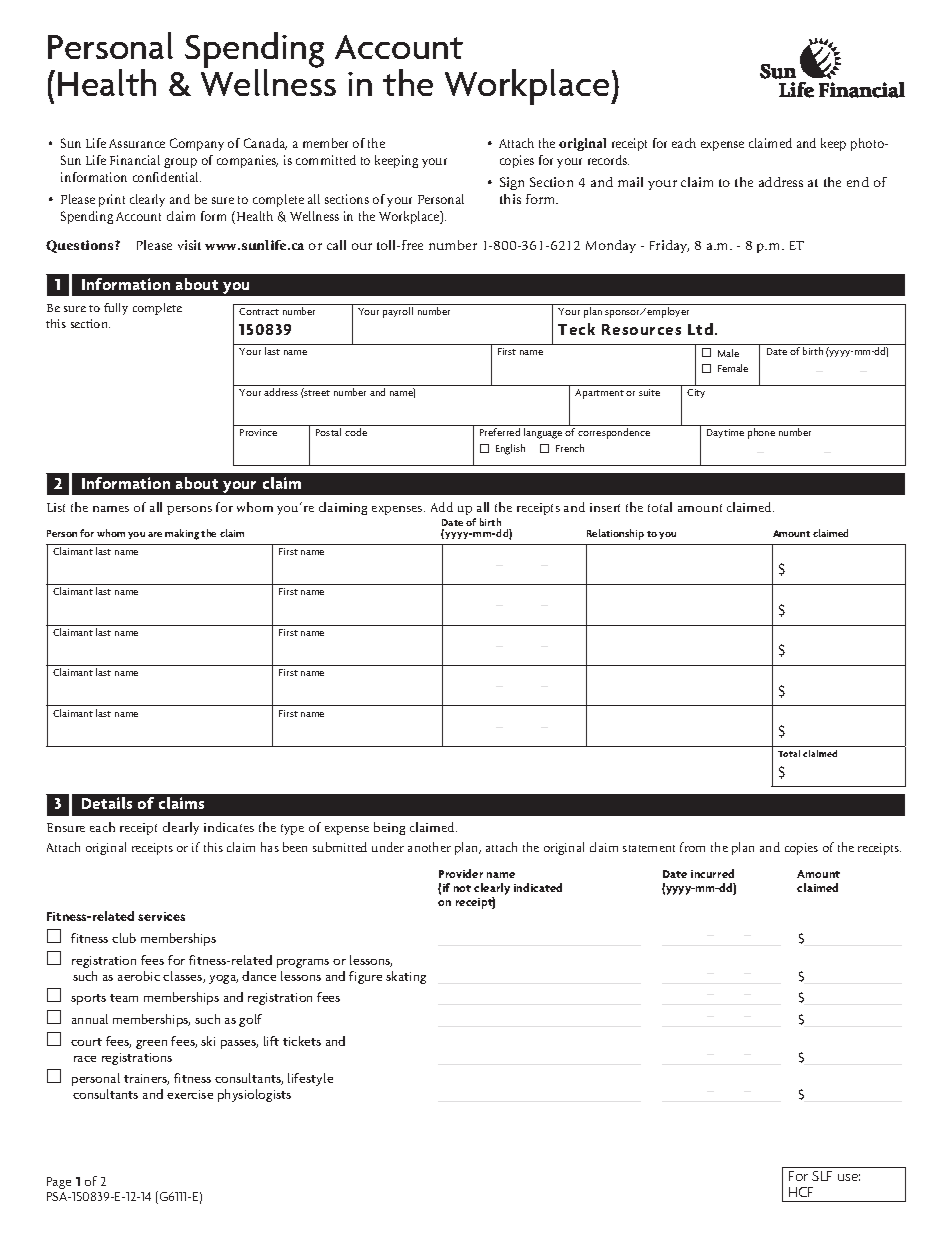 This screenshot has height=1233, width=952. I want to click on confidential, so click(167, 177).
